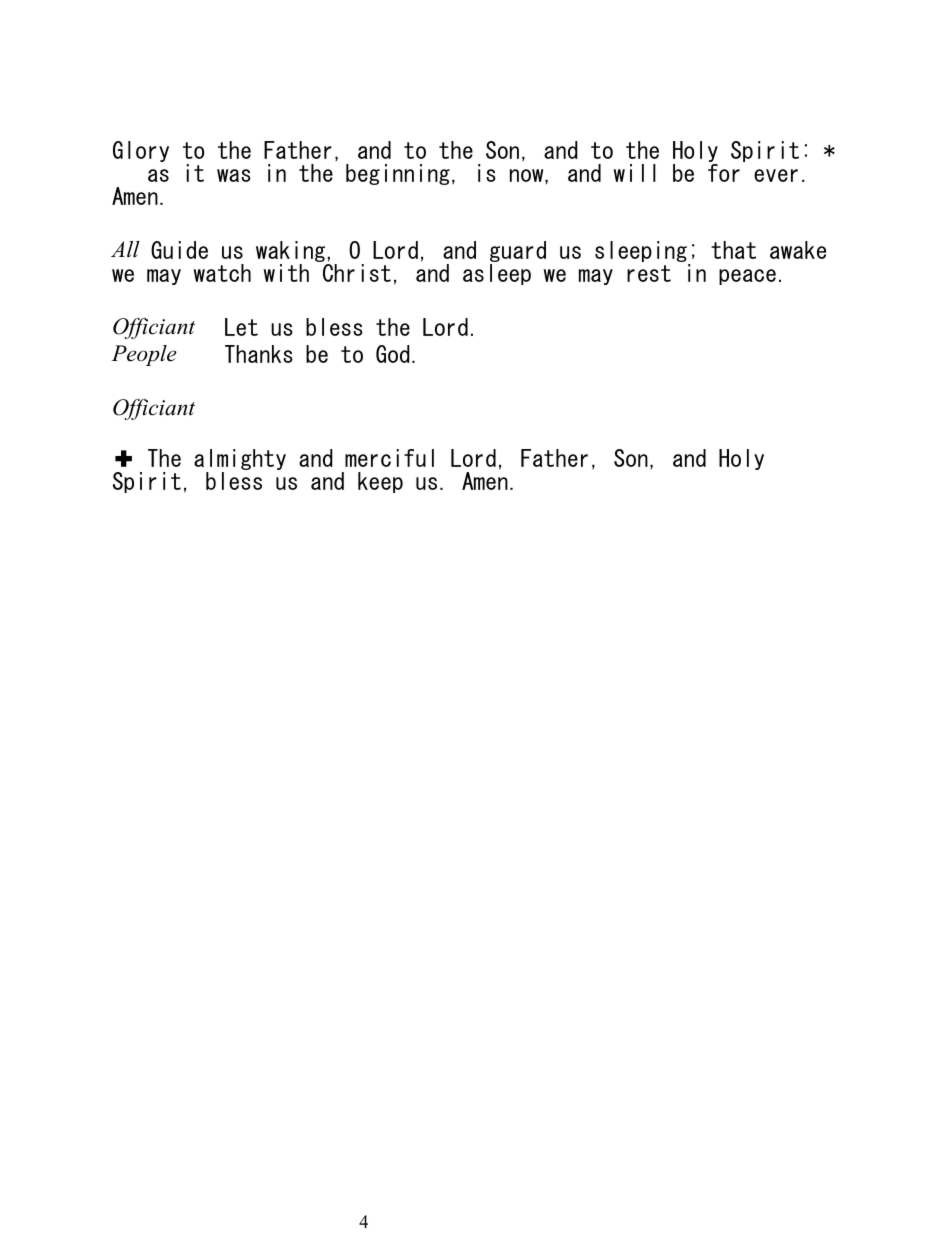  What do you see at coordinates (380, 482) in the document?
I see `keep` at bounding box center [380, 482].
